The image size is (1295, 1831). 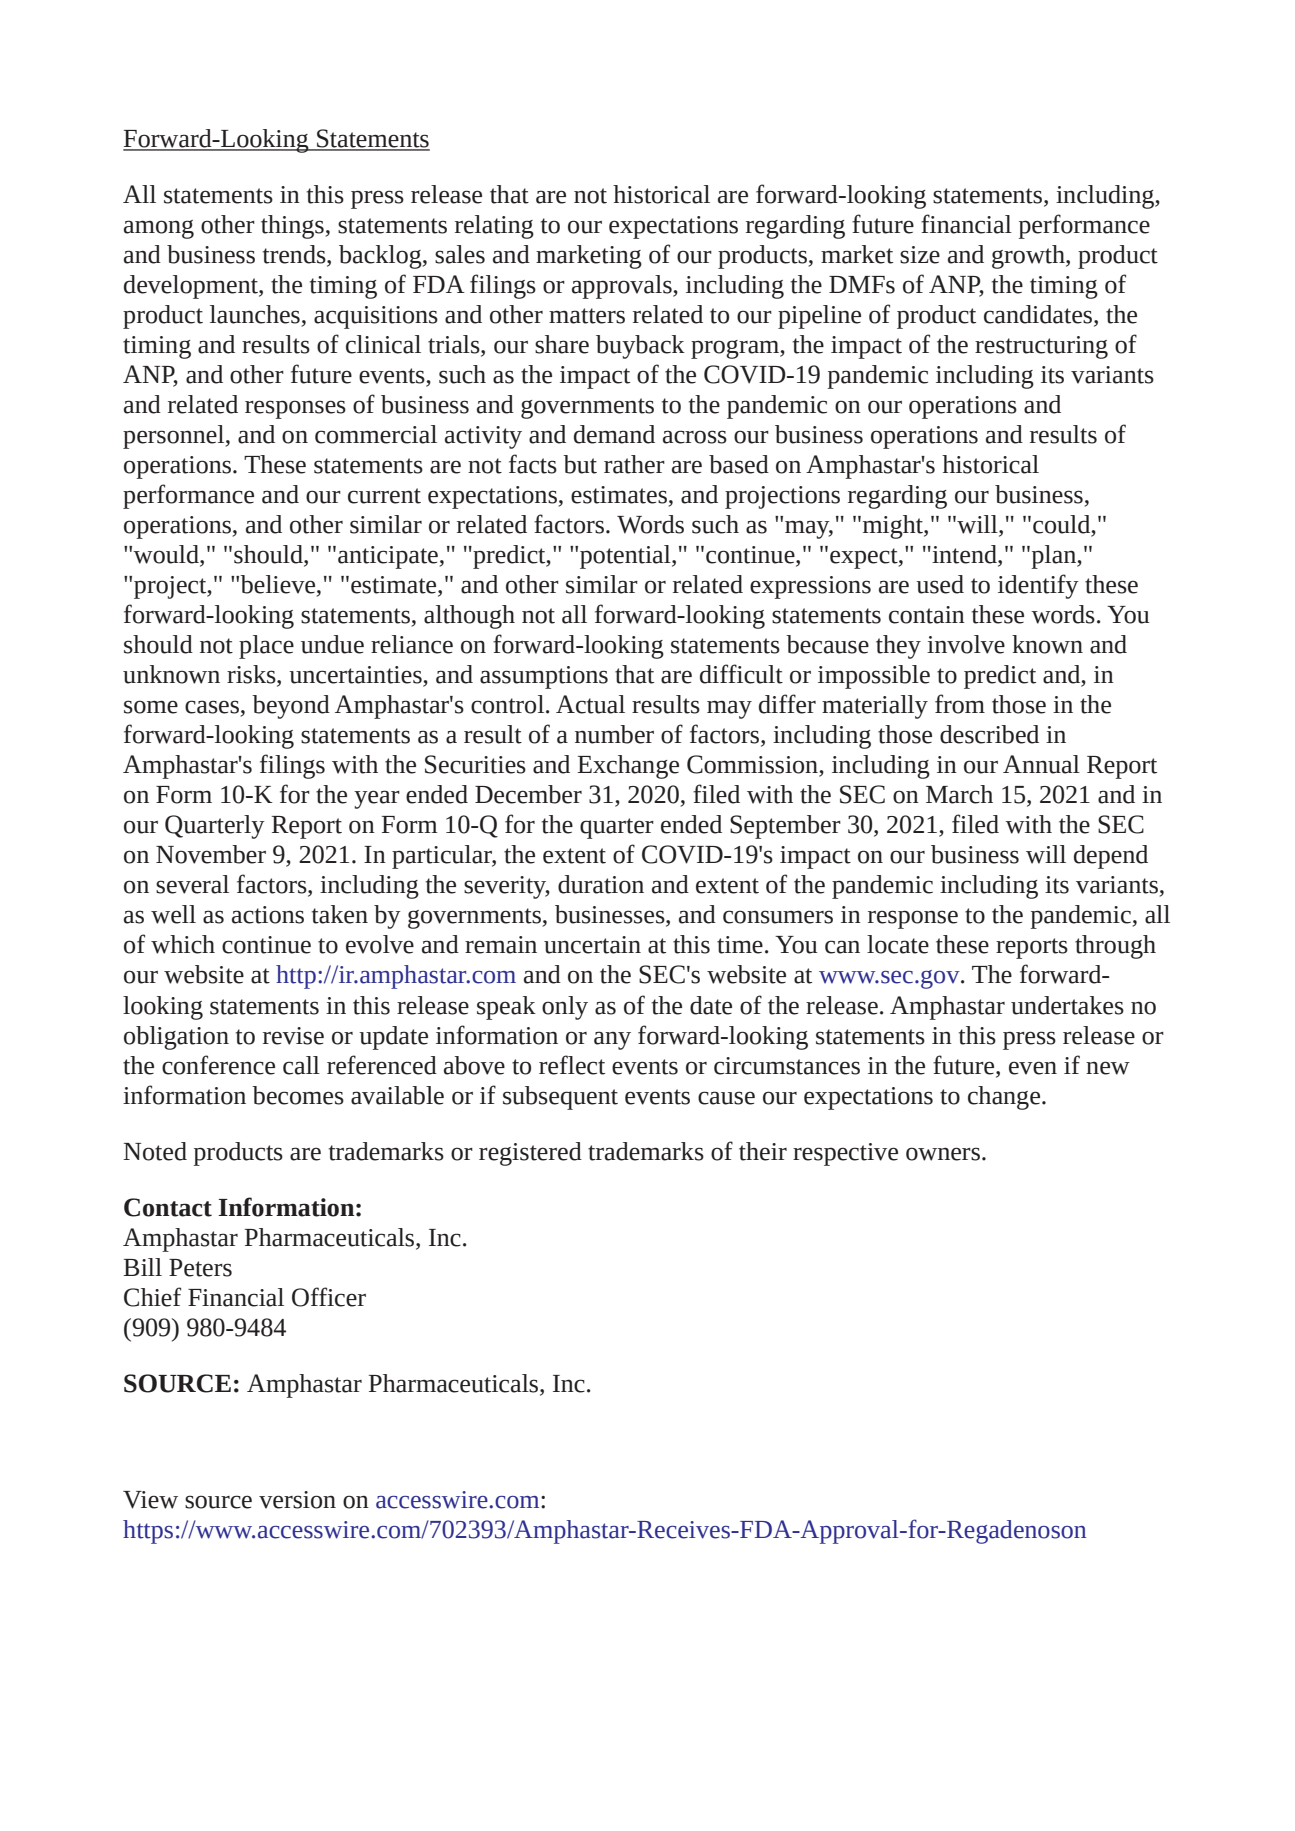 What do you see at coordinates (530, 1154) in the document?
I see `registered` at bounding box center [530, 1154].
